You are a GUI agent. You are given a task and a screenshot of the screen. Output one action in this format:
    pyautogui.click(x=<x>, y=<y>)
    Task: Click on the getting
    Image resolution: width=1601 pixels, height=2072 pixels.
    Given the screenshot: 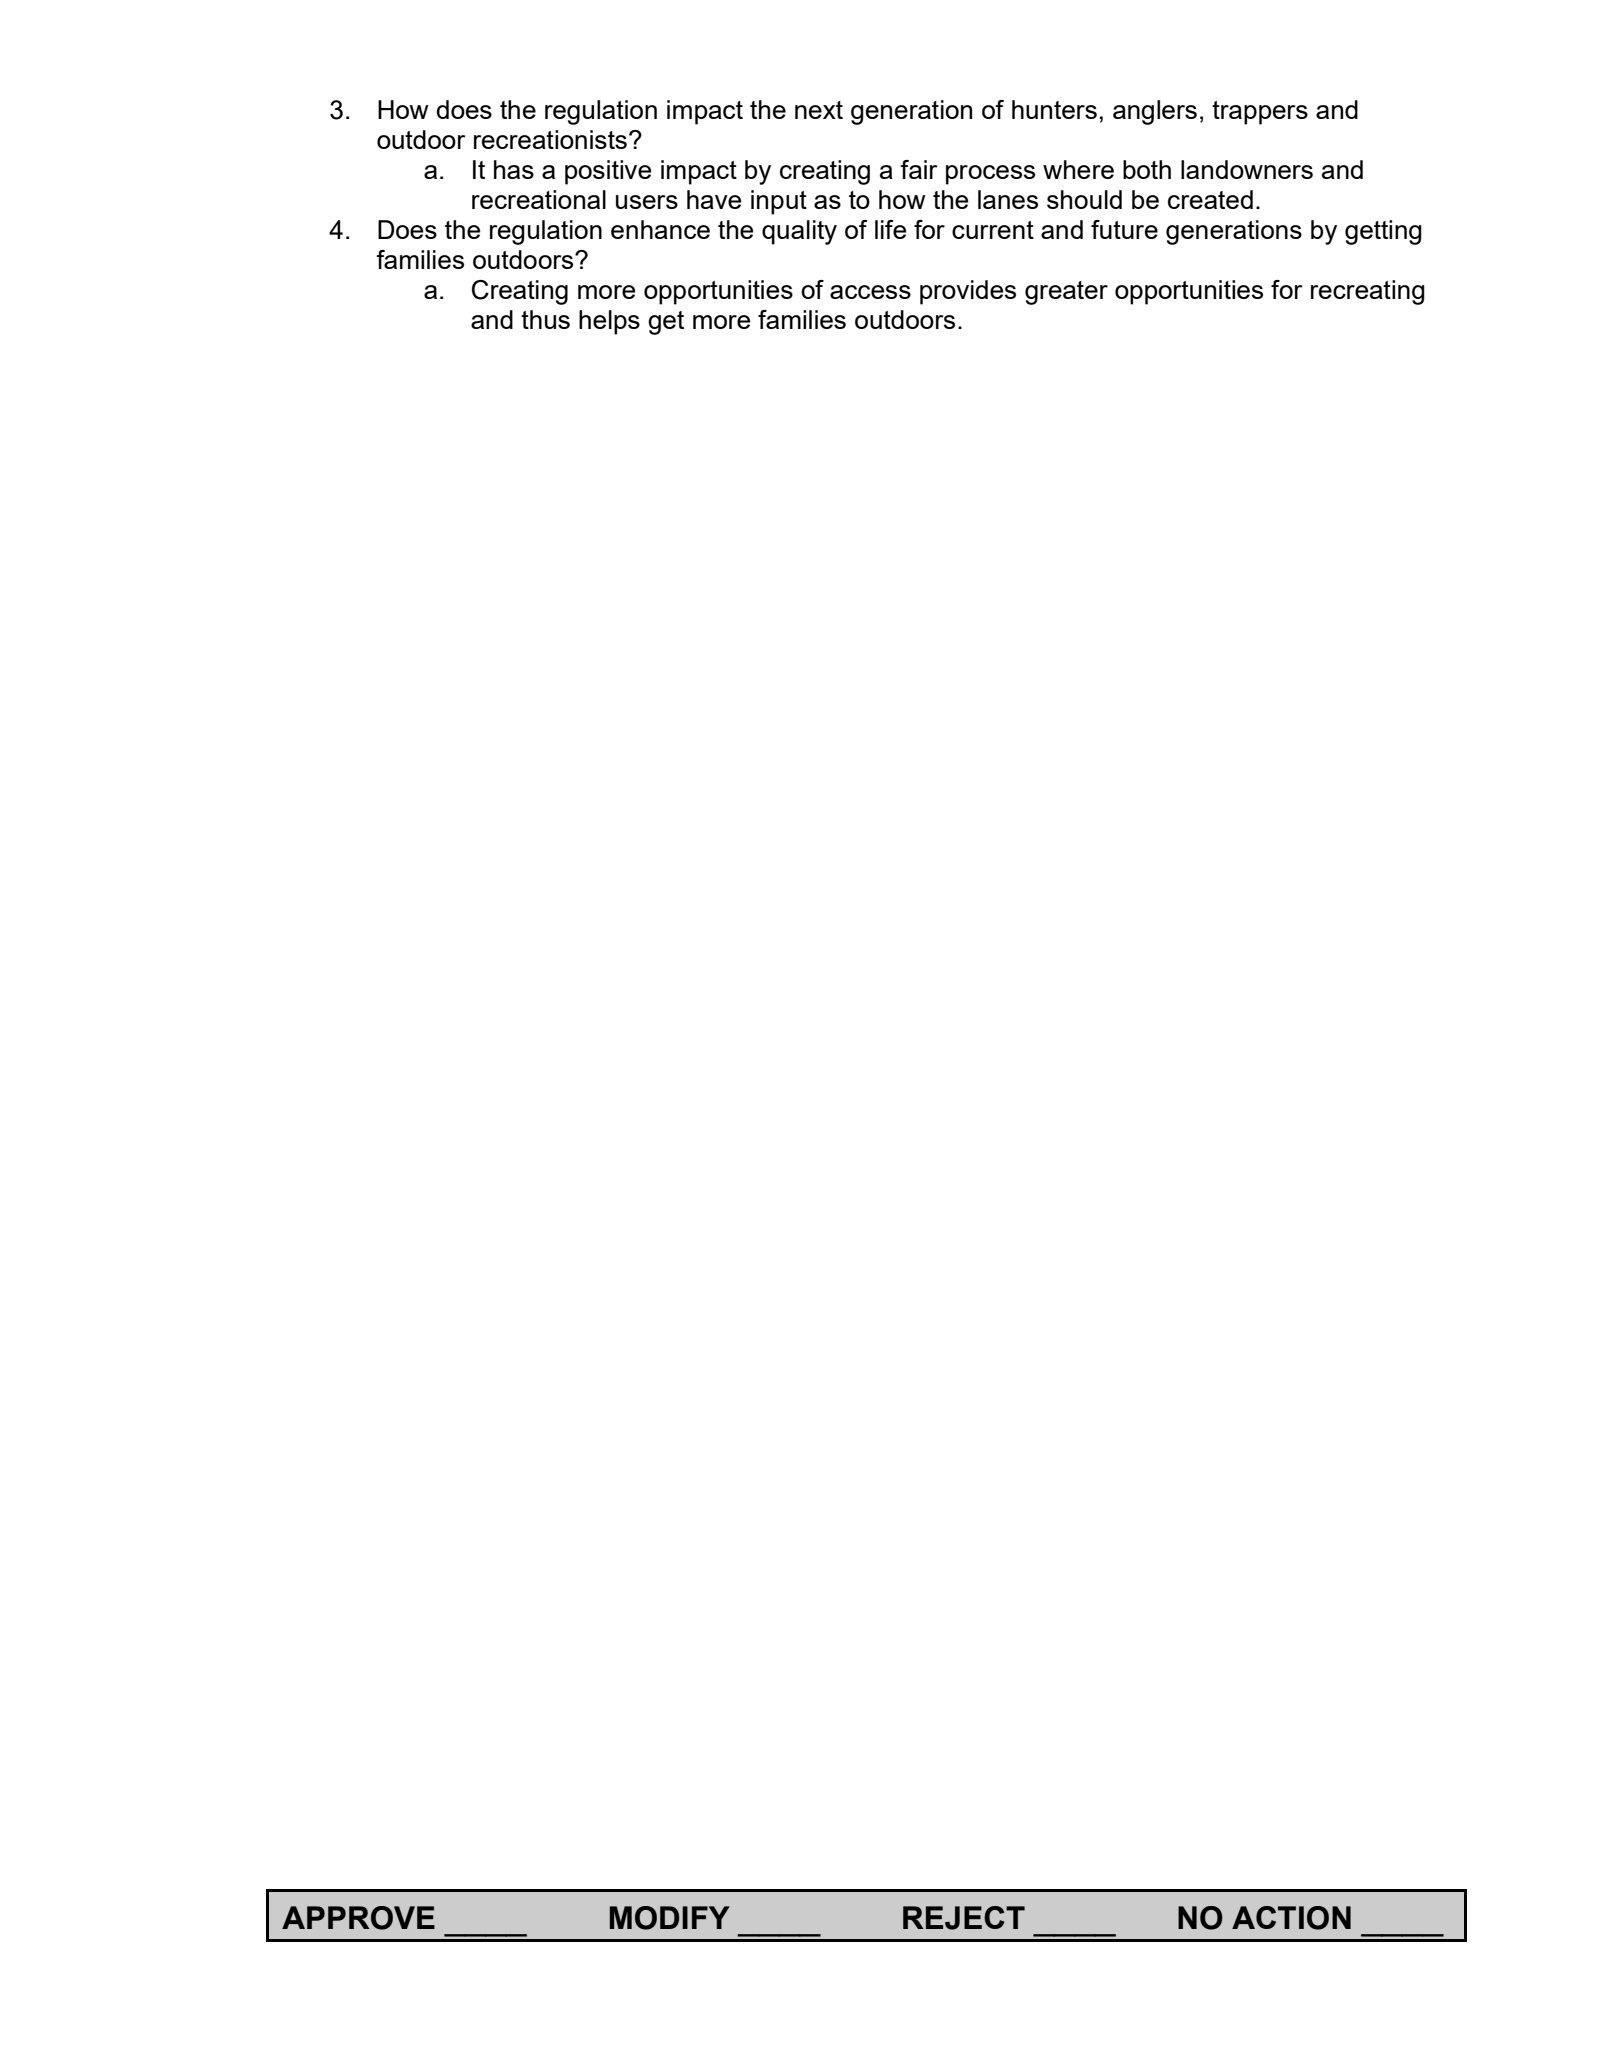 What is the action you would take?
    pyautogui.click(x=1383, y=232)
